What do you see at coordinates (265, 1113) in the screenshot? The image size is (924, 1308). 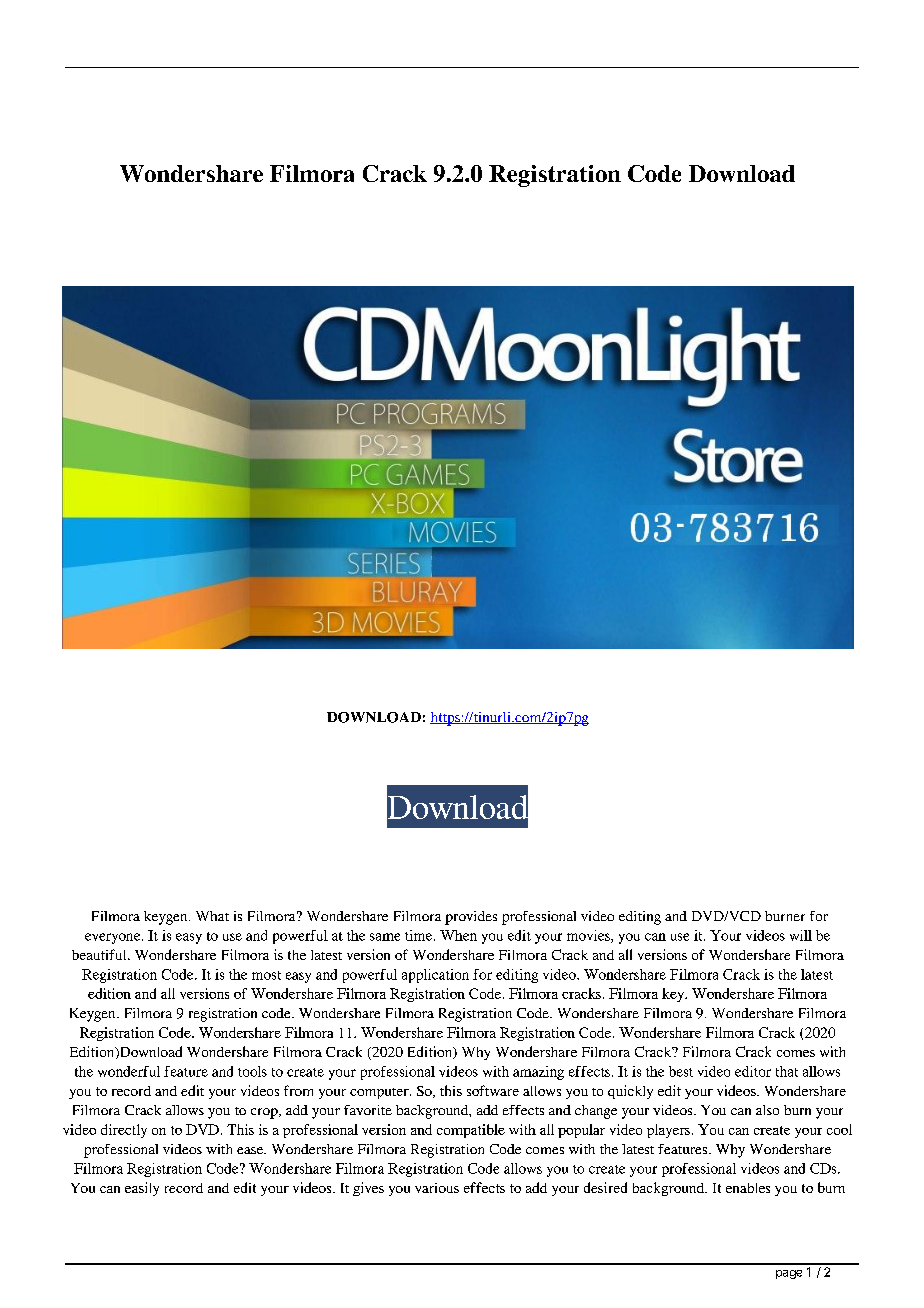 I see `crop` at bounding box center [265, 1113].
